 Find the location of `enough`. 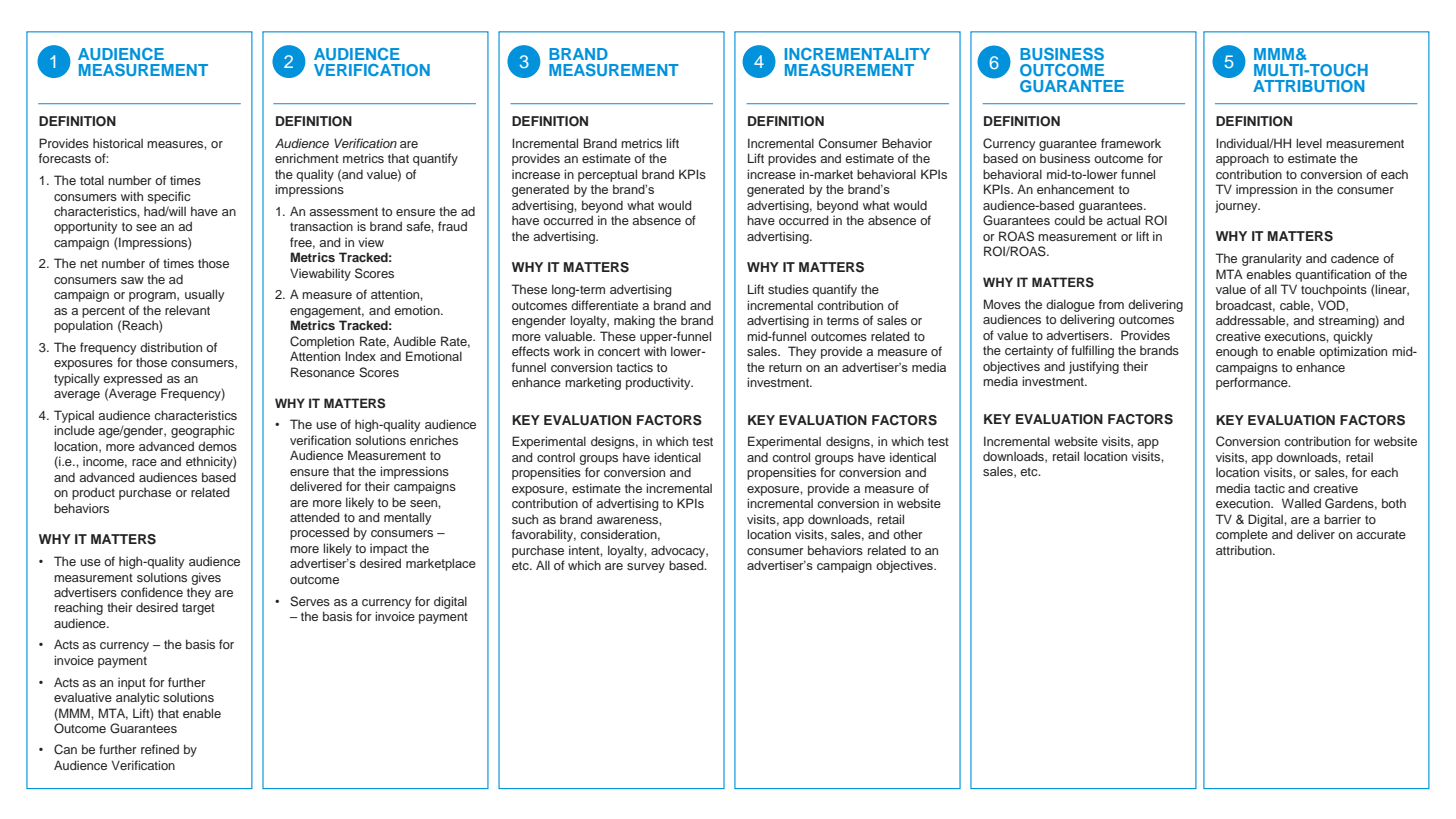

enough is located at coordinates (1237, 352).
